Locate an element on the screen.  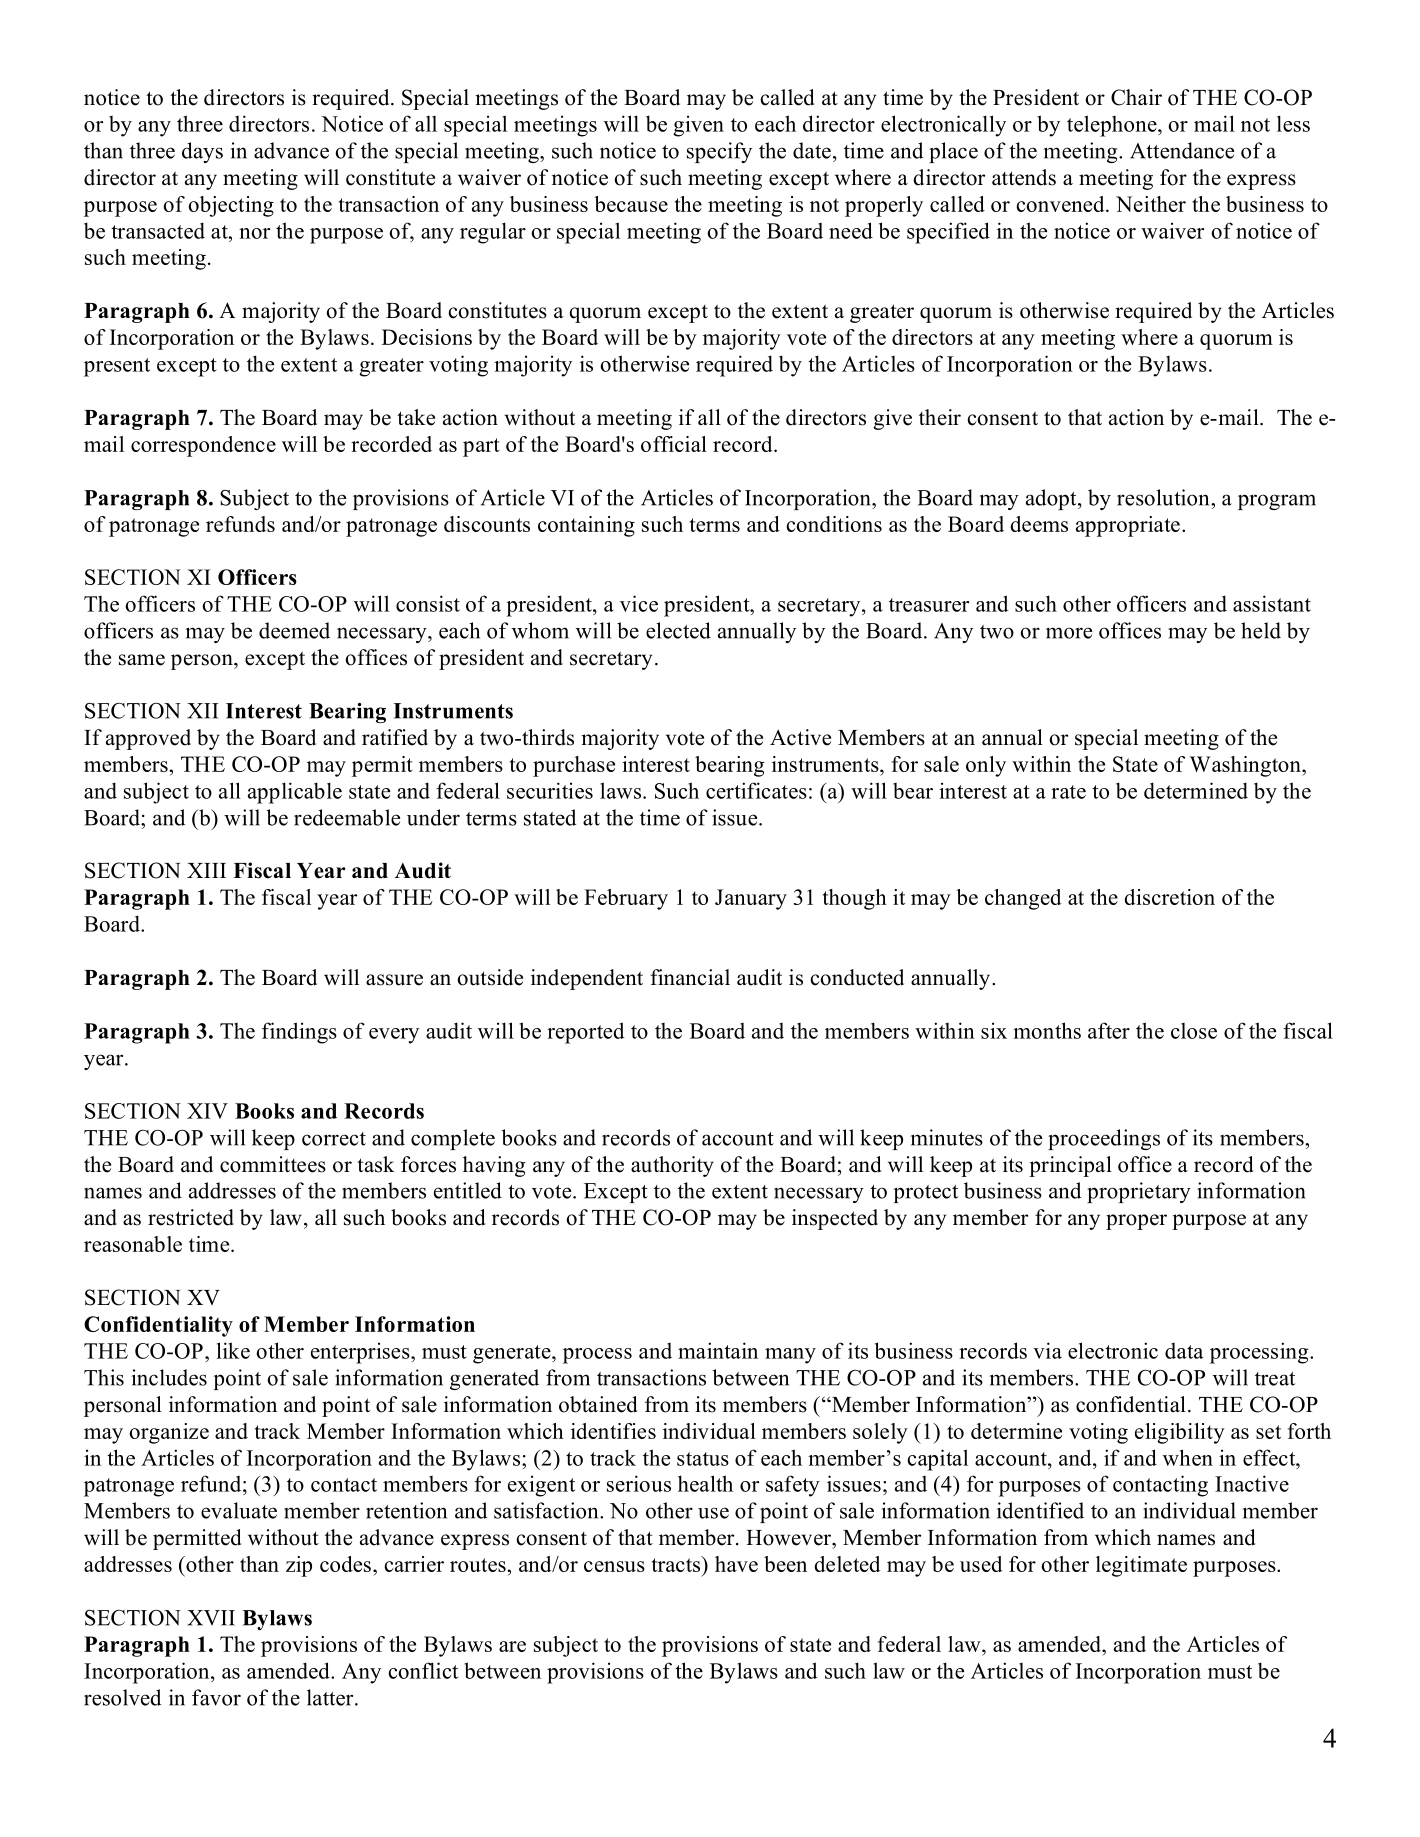
XIII is located at coordinates (206, 870).
